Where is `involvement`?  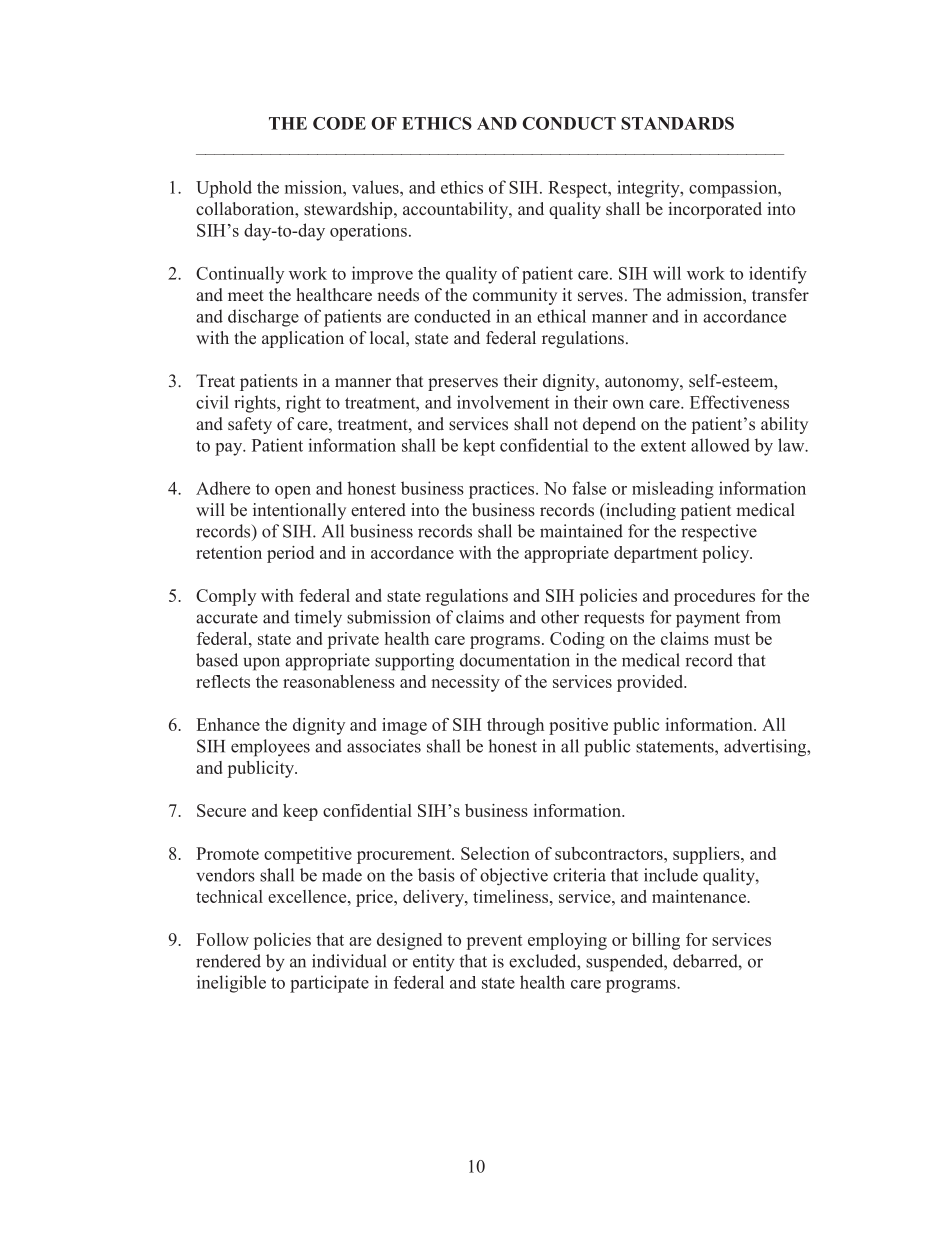 involvement is located at coordinates (503, 402).
